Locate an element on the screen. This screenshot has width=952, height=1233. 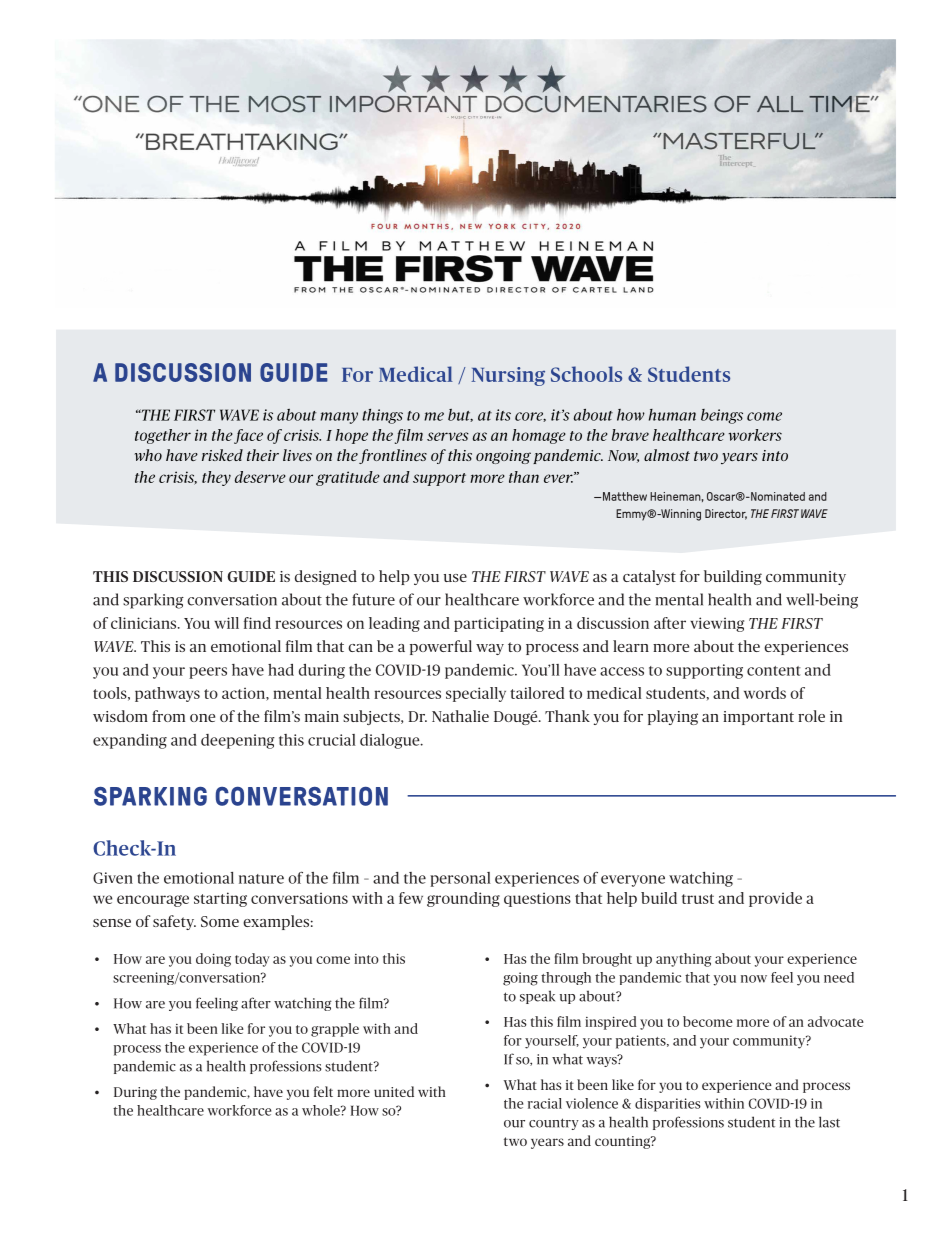
together is located at coordinates (163, 436).
